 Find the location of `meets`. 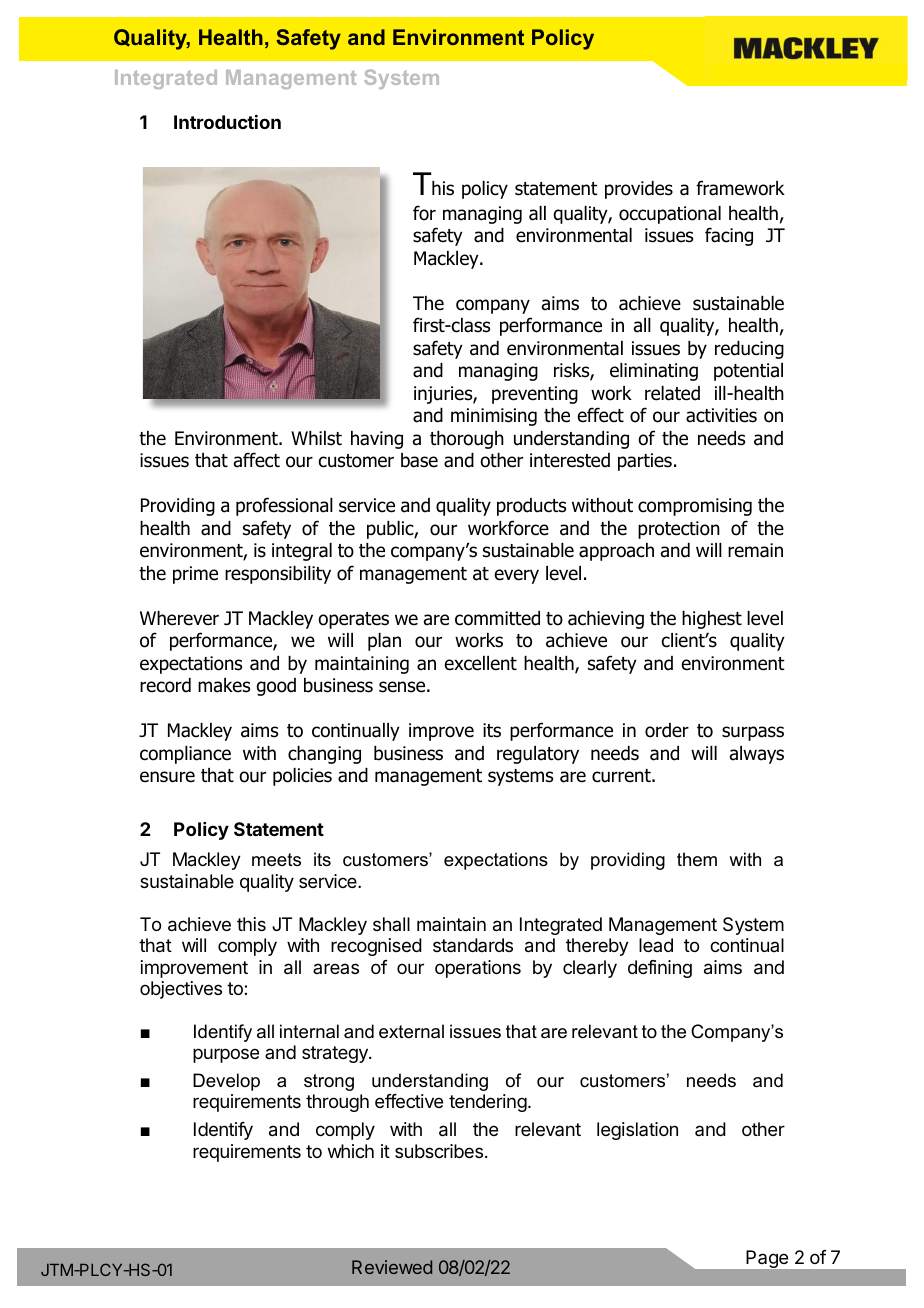

meets is located at coordinates (276, 860).
